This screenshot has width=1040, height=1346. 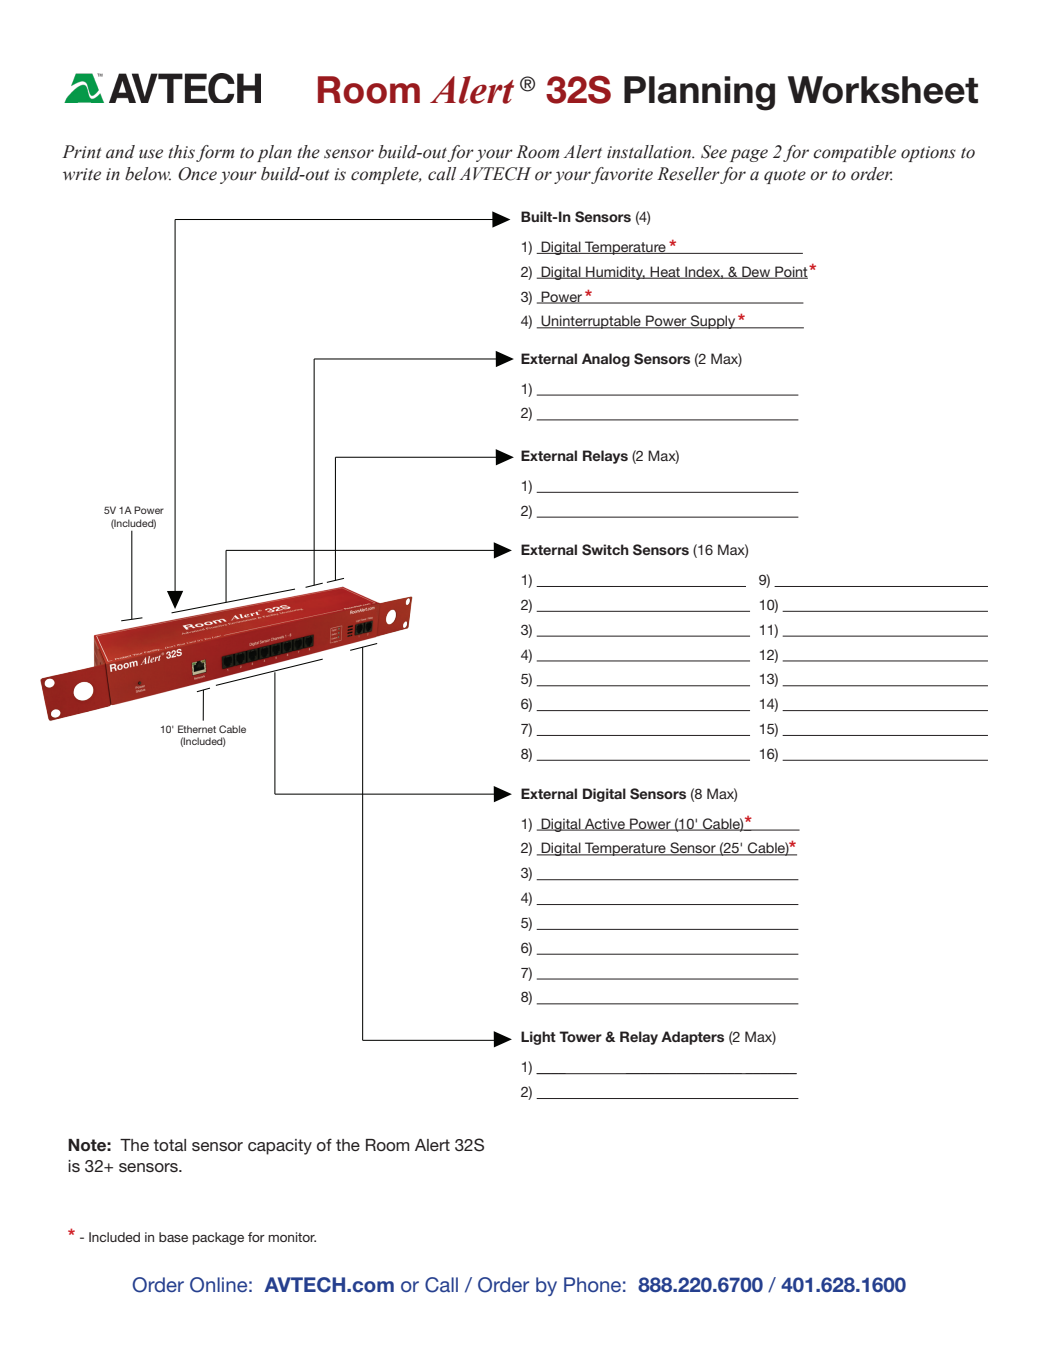 I want to click on Once, so click(x=197, y=174).
